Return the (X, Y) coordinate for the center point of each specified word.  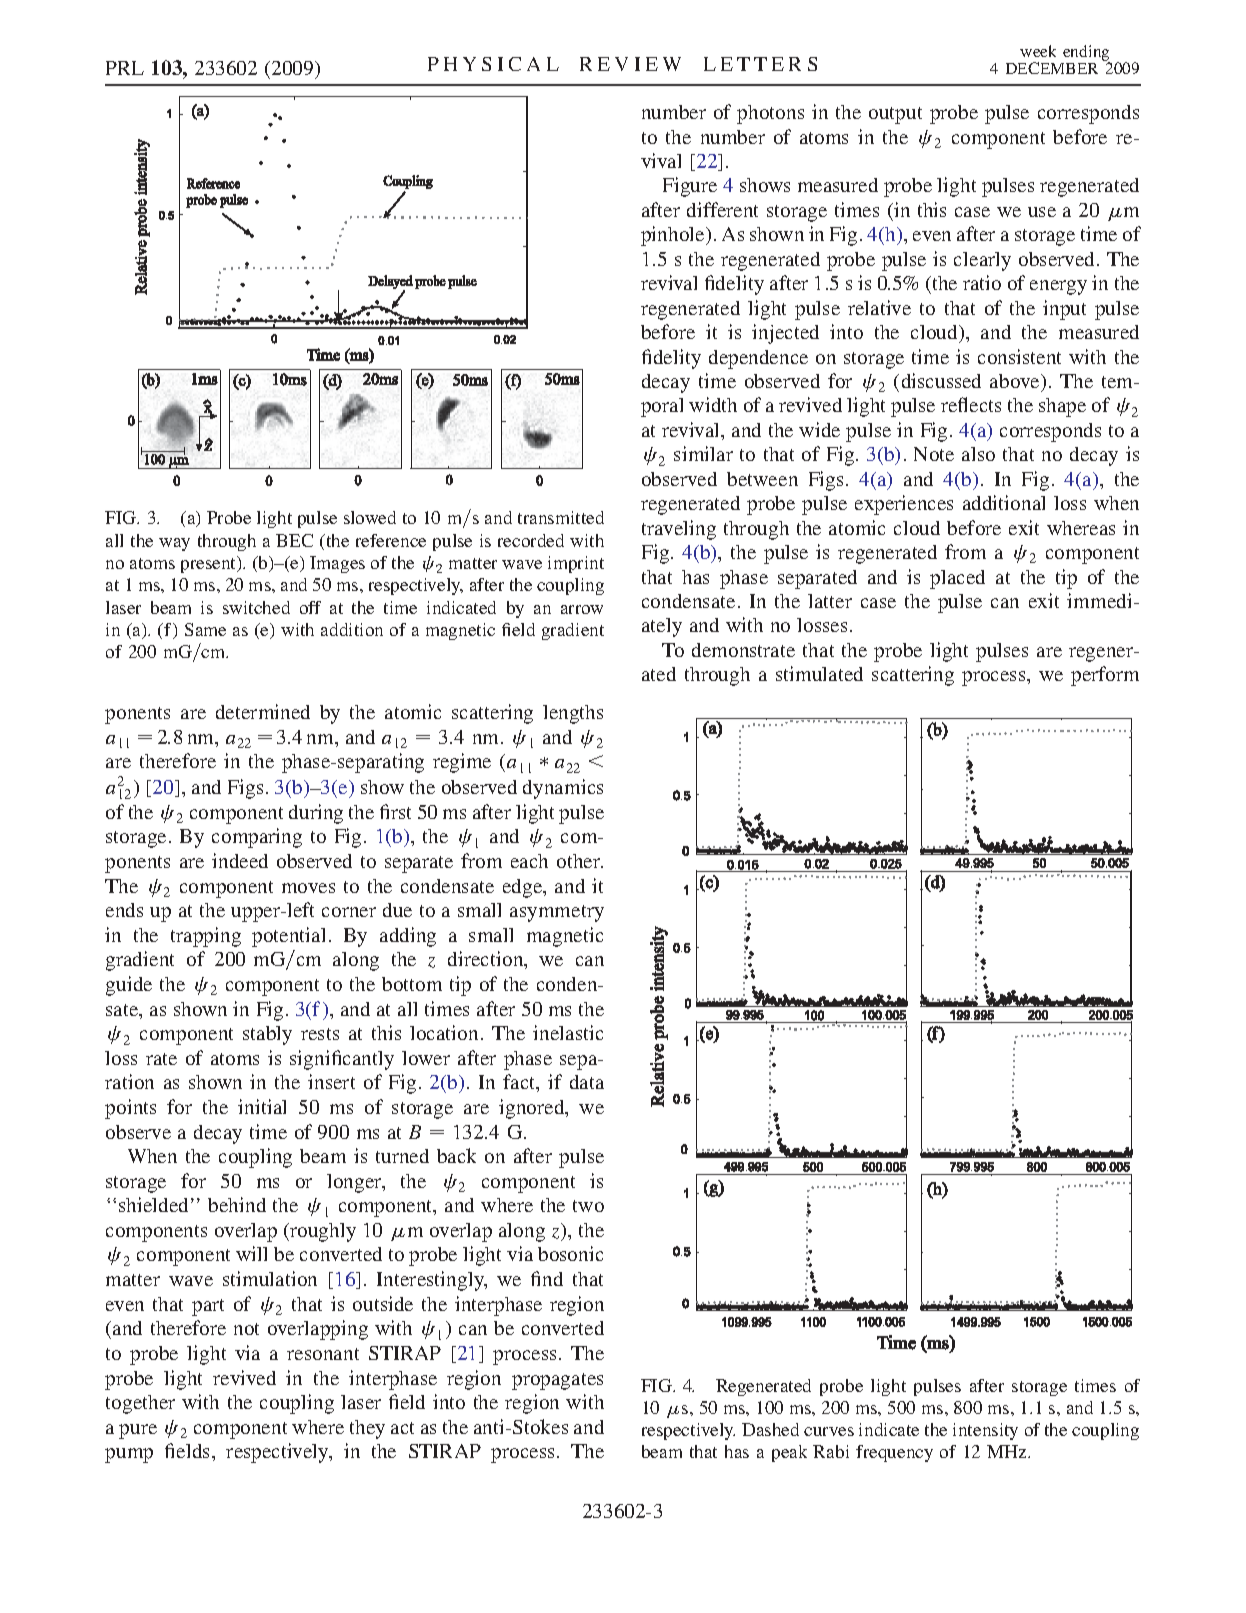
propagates (557, 1381)
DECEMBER (1052, 68)
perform (1105, 676)
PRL (125, 68)
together (140, 1404)
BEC (294, 540)
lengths (573, 714)
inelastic (568, 1032)
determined (263, 711)
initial (262, 1106)
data (587, 1082)
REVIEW (630, 64)
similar (703, 453)
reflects (971, 404)
